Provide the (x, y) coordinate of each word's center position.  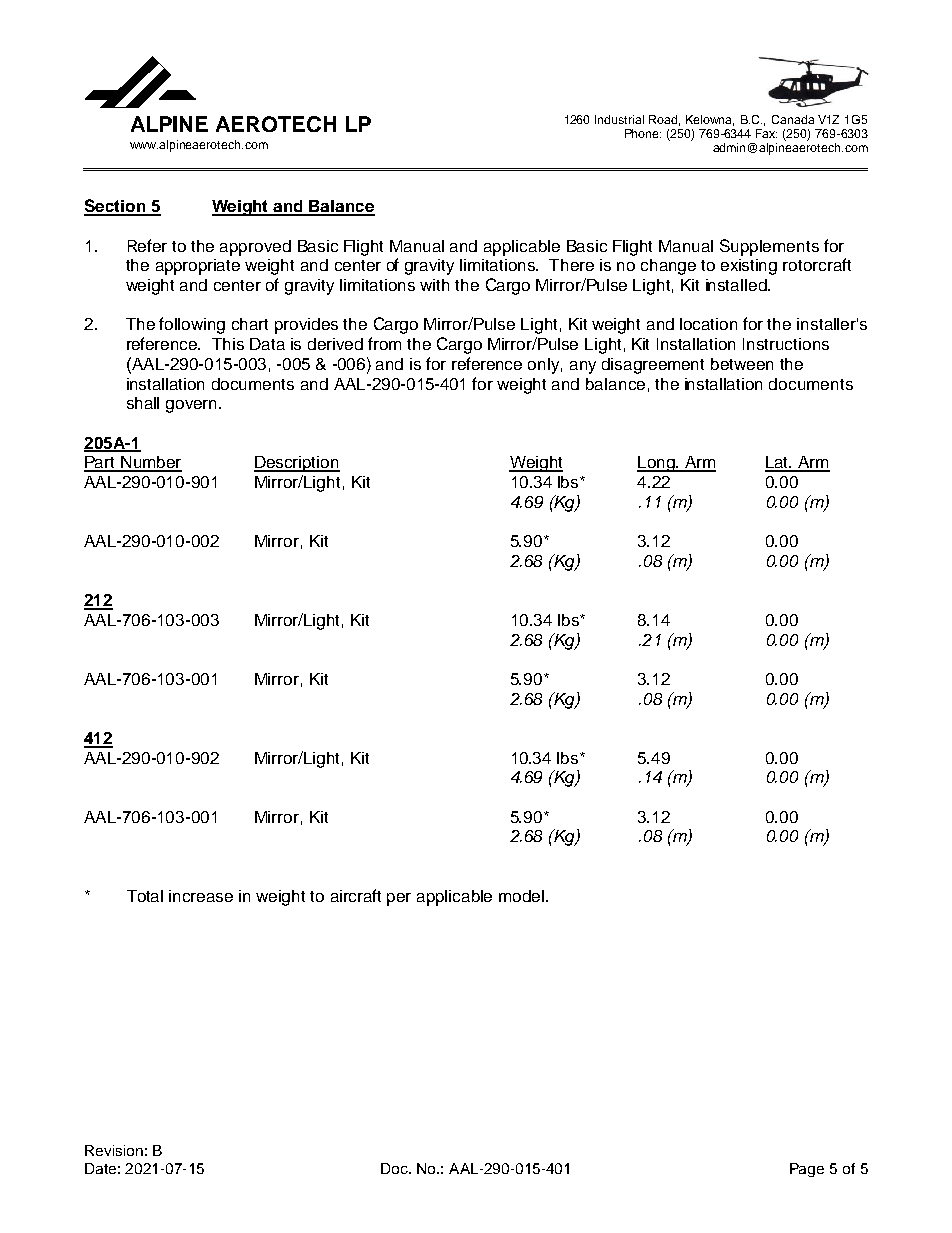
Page (807, 1170)
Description (297, 464)
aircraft (356, 895)
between (742, 364)
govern (193, 406)
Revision (114, 1150)
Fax (766, 133)
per (399, 899)
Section (115, 207)
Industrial (619, 119)
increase (201, 896)
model (521, 896)
